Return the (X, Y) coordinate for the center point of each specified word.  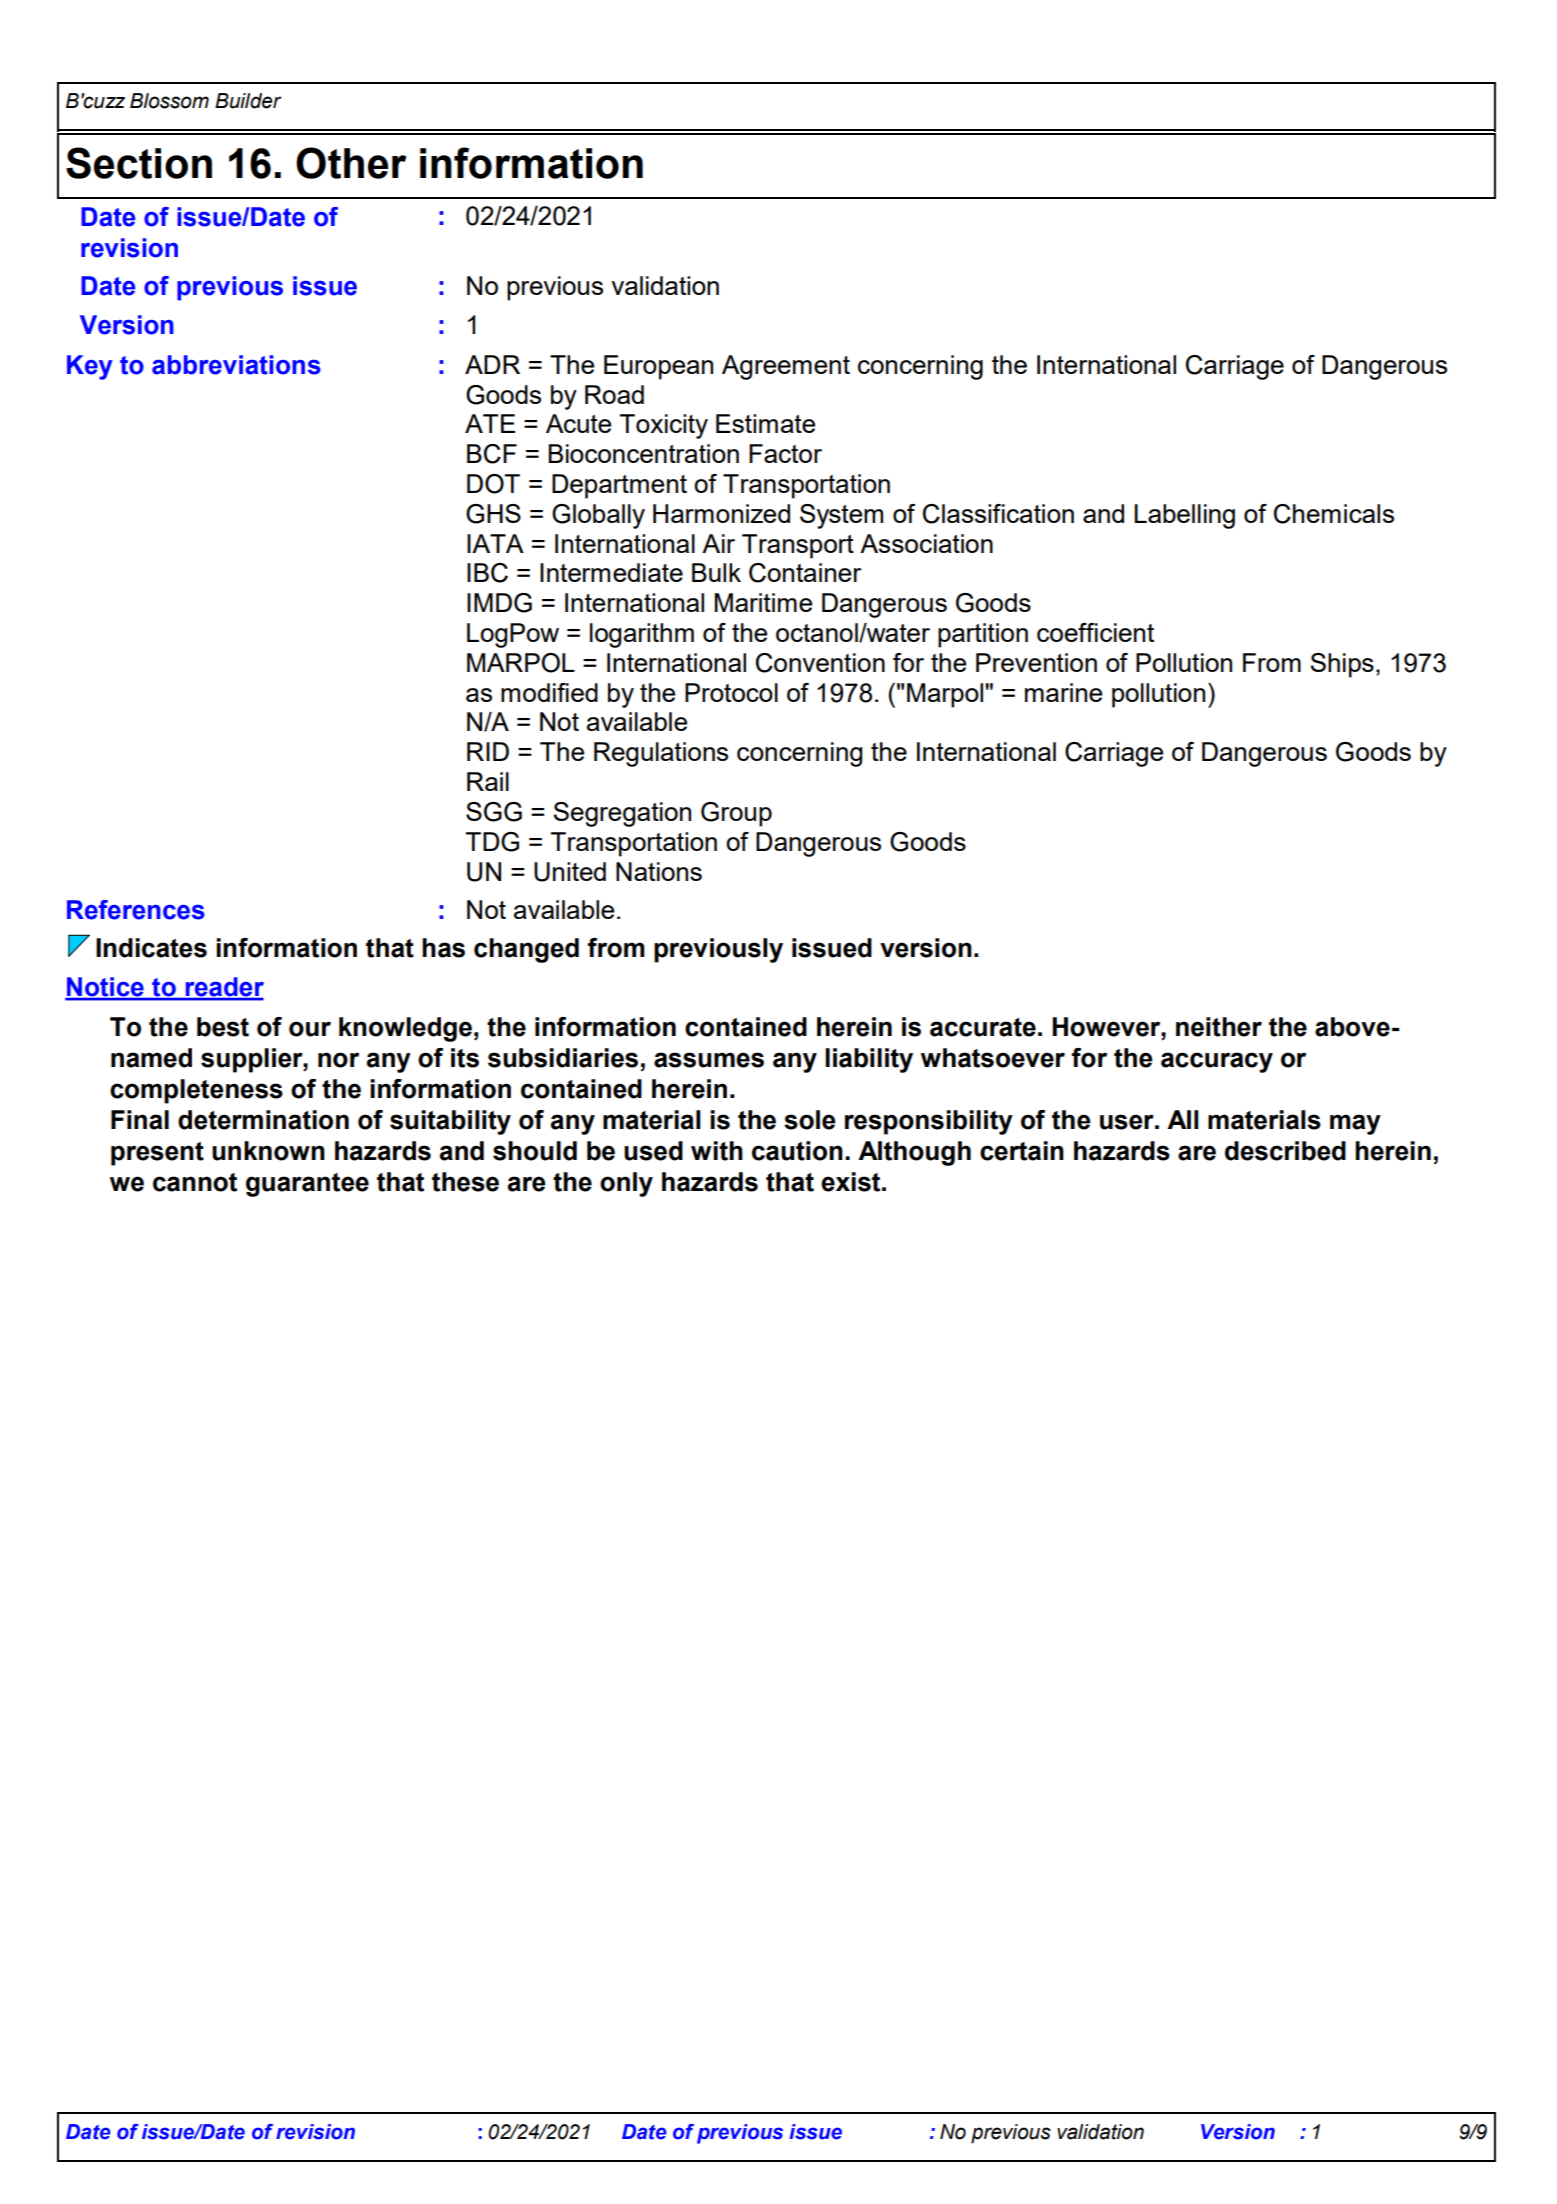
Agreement (786, 367)
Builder (248, 101)
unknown (268, 1151)
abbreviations (236, 365)
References (136, 910)
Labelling (1184, 516)
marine (1063, 692)
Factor (785, 453)
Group (736, 814)
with (717, 1151)
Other (351, 163)
